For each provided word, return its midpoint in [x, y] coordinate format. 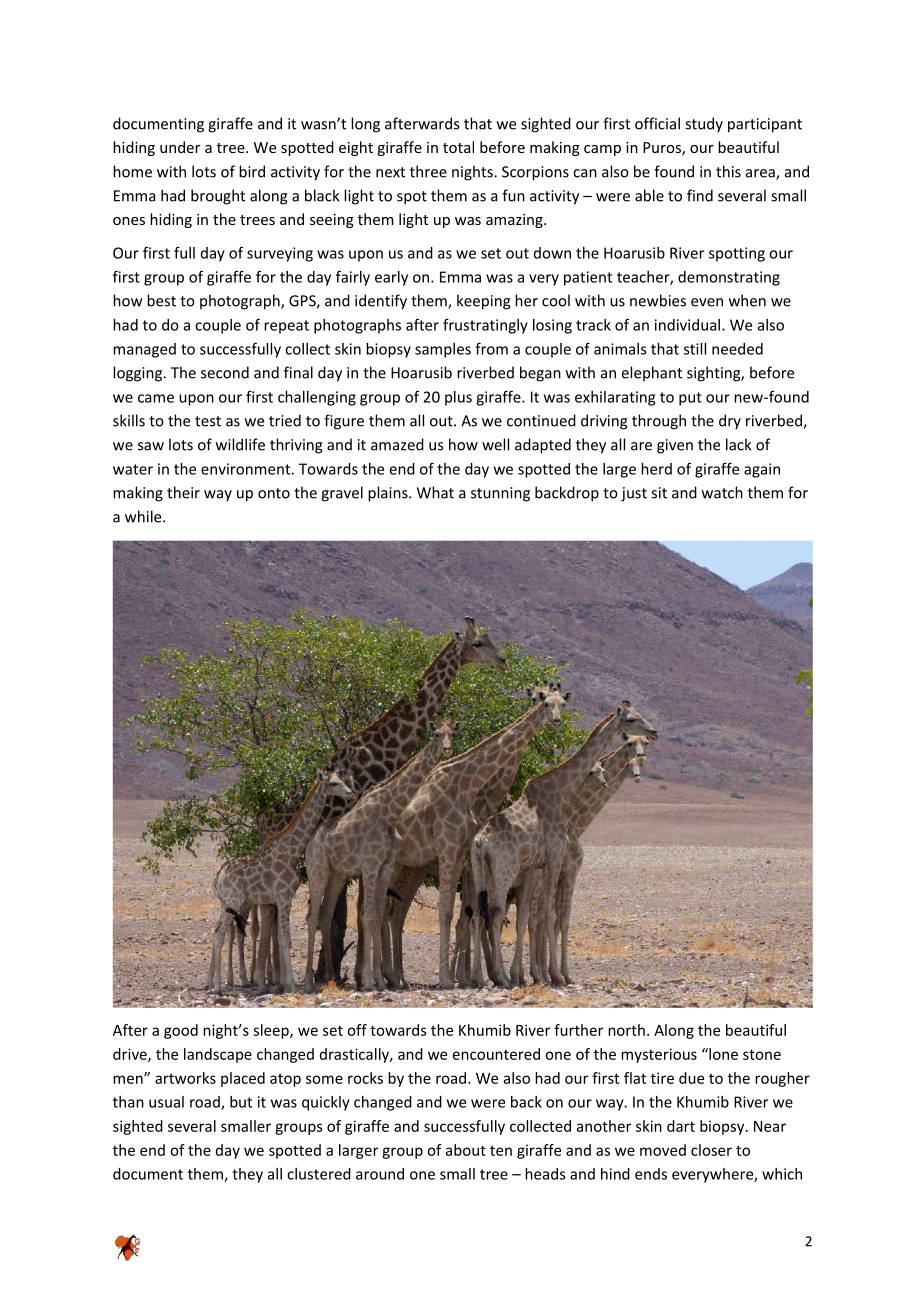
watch [722, 492]
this [728, 171]
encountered [496, 1054]
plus [458, 398]
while [144, 516]
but [241, 1102]
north [626, 1030]
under [180, 147]
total [458, 147]
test [208, 421]
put [690, 399]
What [435, 492]
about [466, 1150]
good [181, 1031]
